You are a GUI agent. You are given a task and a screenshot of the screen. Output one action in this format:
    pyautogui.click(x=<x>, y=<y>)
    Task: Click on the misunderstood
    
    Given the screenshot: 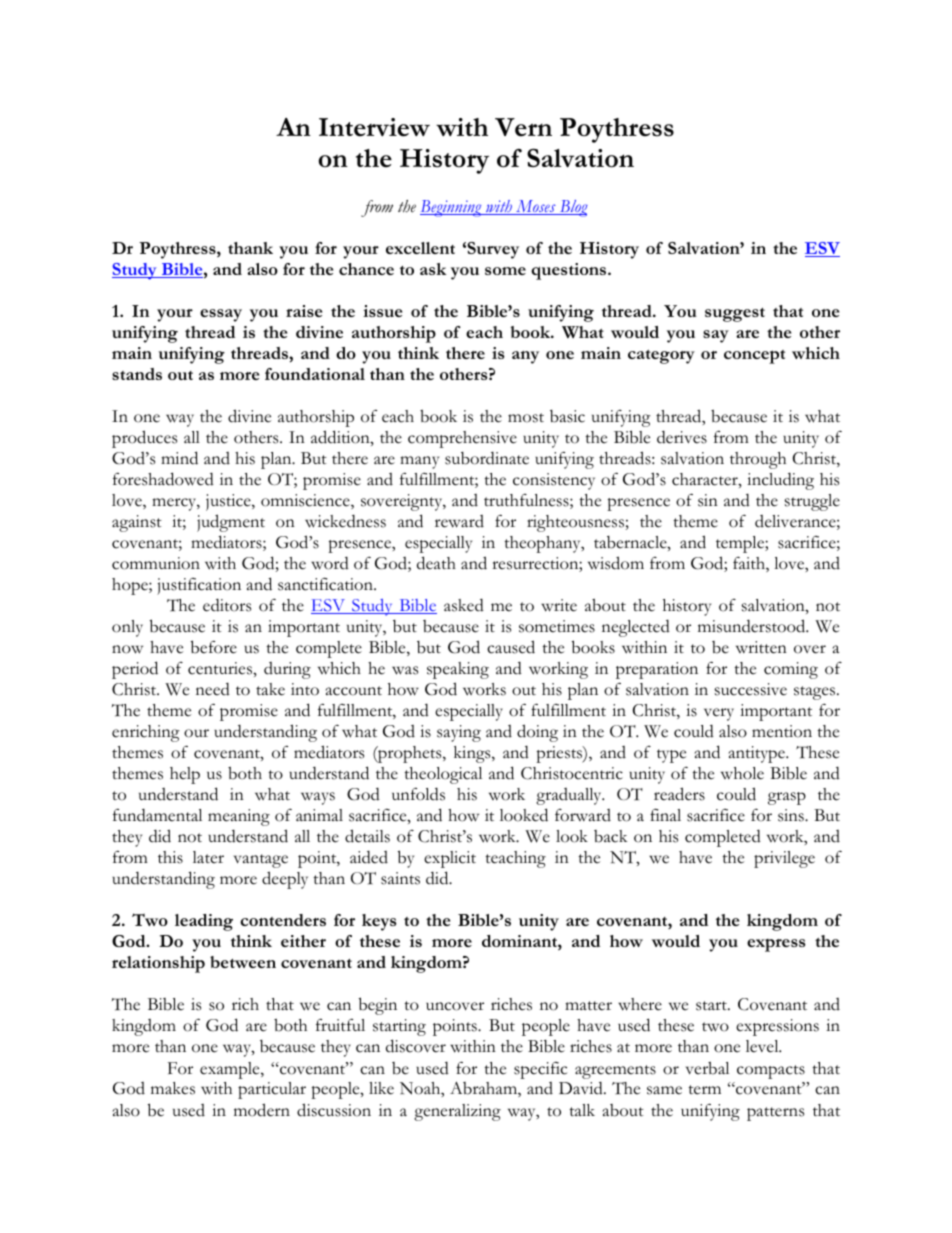 What is the action you would take?
    pyautogui.click(x=753, y=626)
